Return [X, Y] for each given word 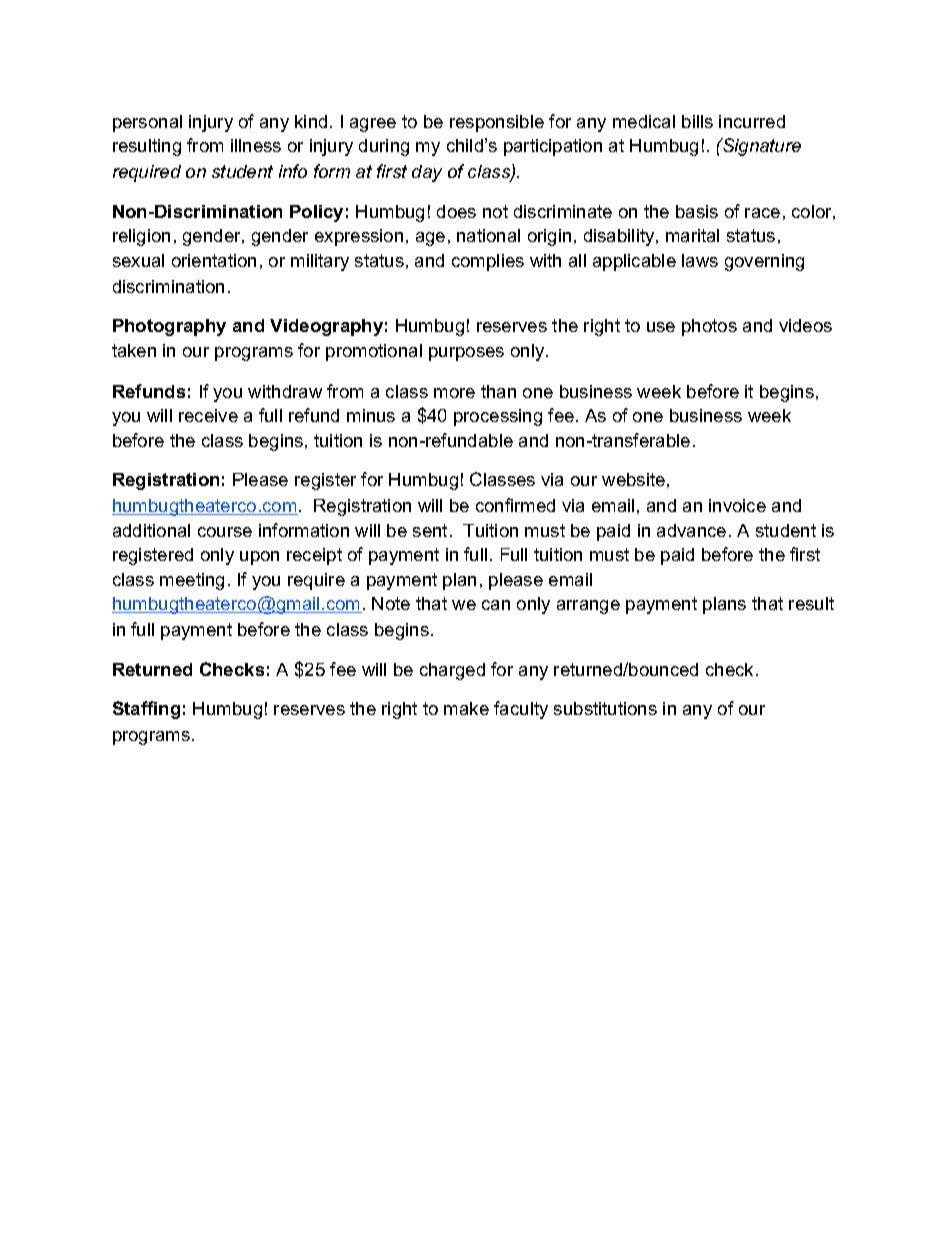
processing [498, 417]
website [633, 479]
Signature [761, 147]
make [466, 708]
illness [256, 145]
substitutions [605, 708]
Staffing [146, 710]
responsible [497, 123]
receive [208, 415]
